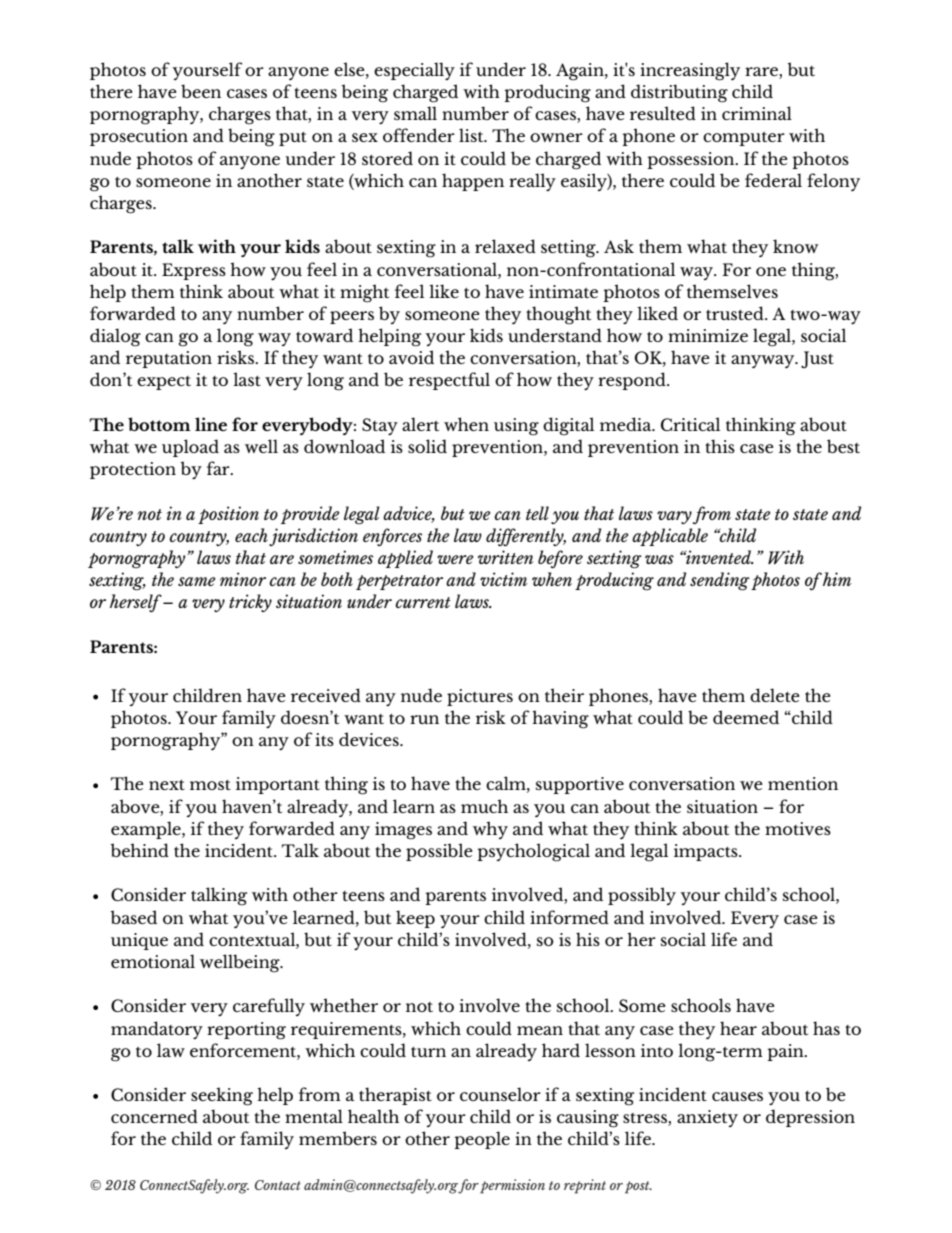 The height and width of the document is (1233, 952). Describe the element at coordinates (250, 603) in the document. I see `tricky` at that location.
